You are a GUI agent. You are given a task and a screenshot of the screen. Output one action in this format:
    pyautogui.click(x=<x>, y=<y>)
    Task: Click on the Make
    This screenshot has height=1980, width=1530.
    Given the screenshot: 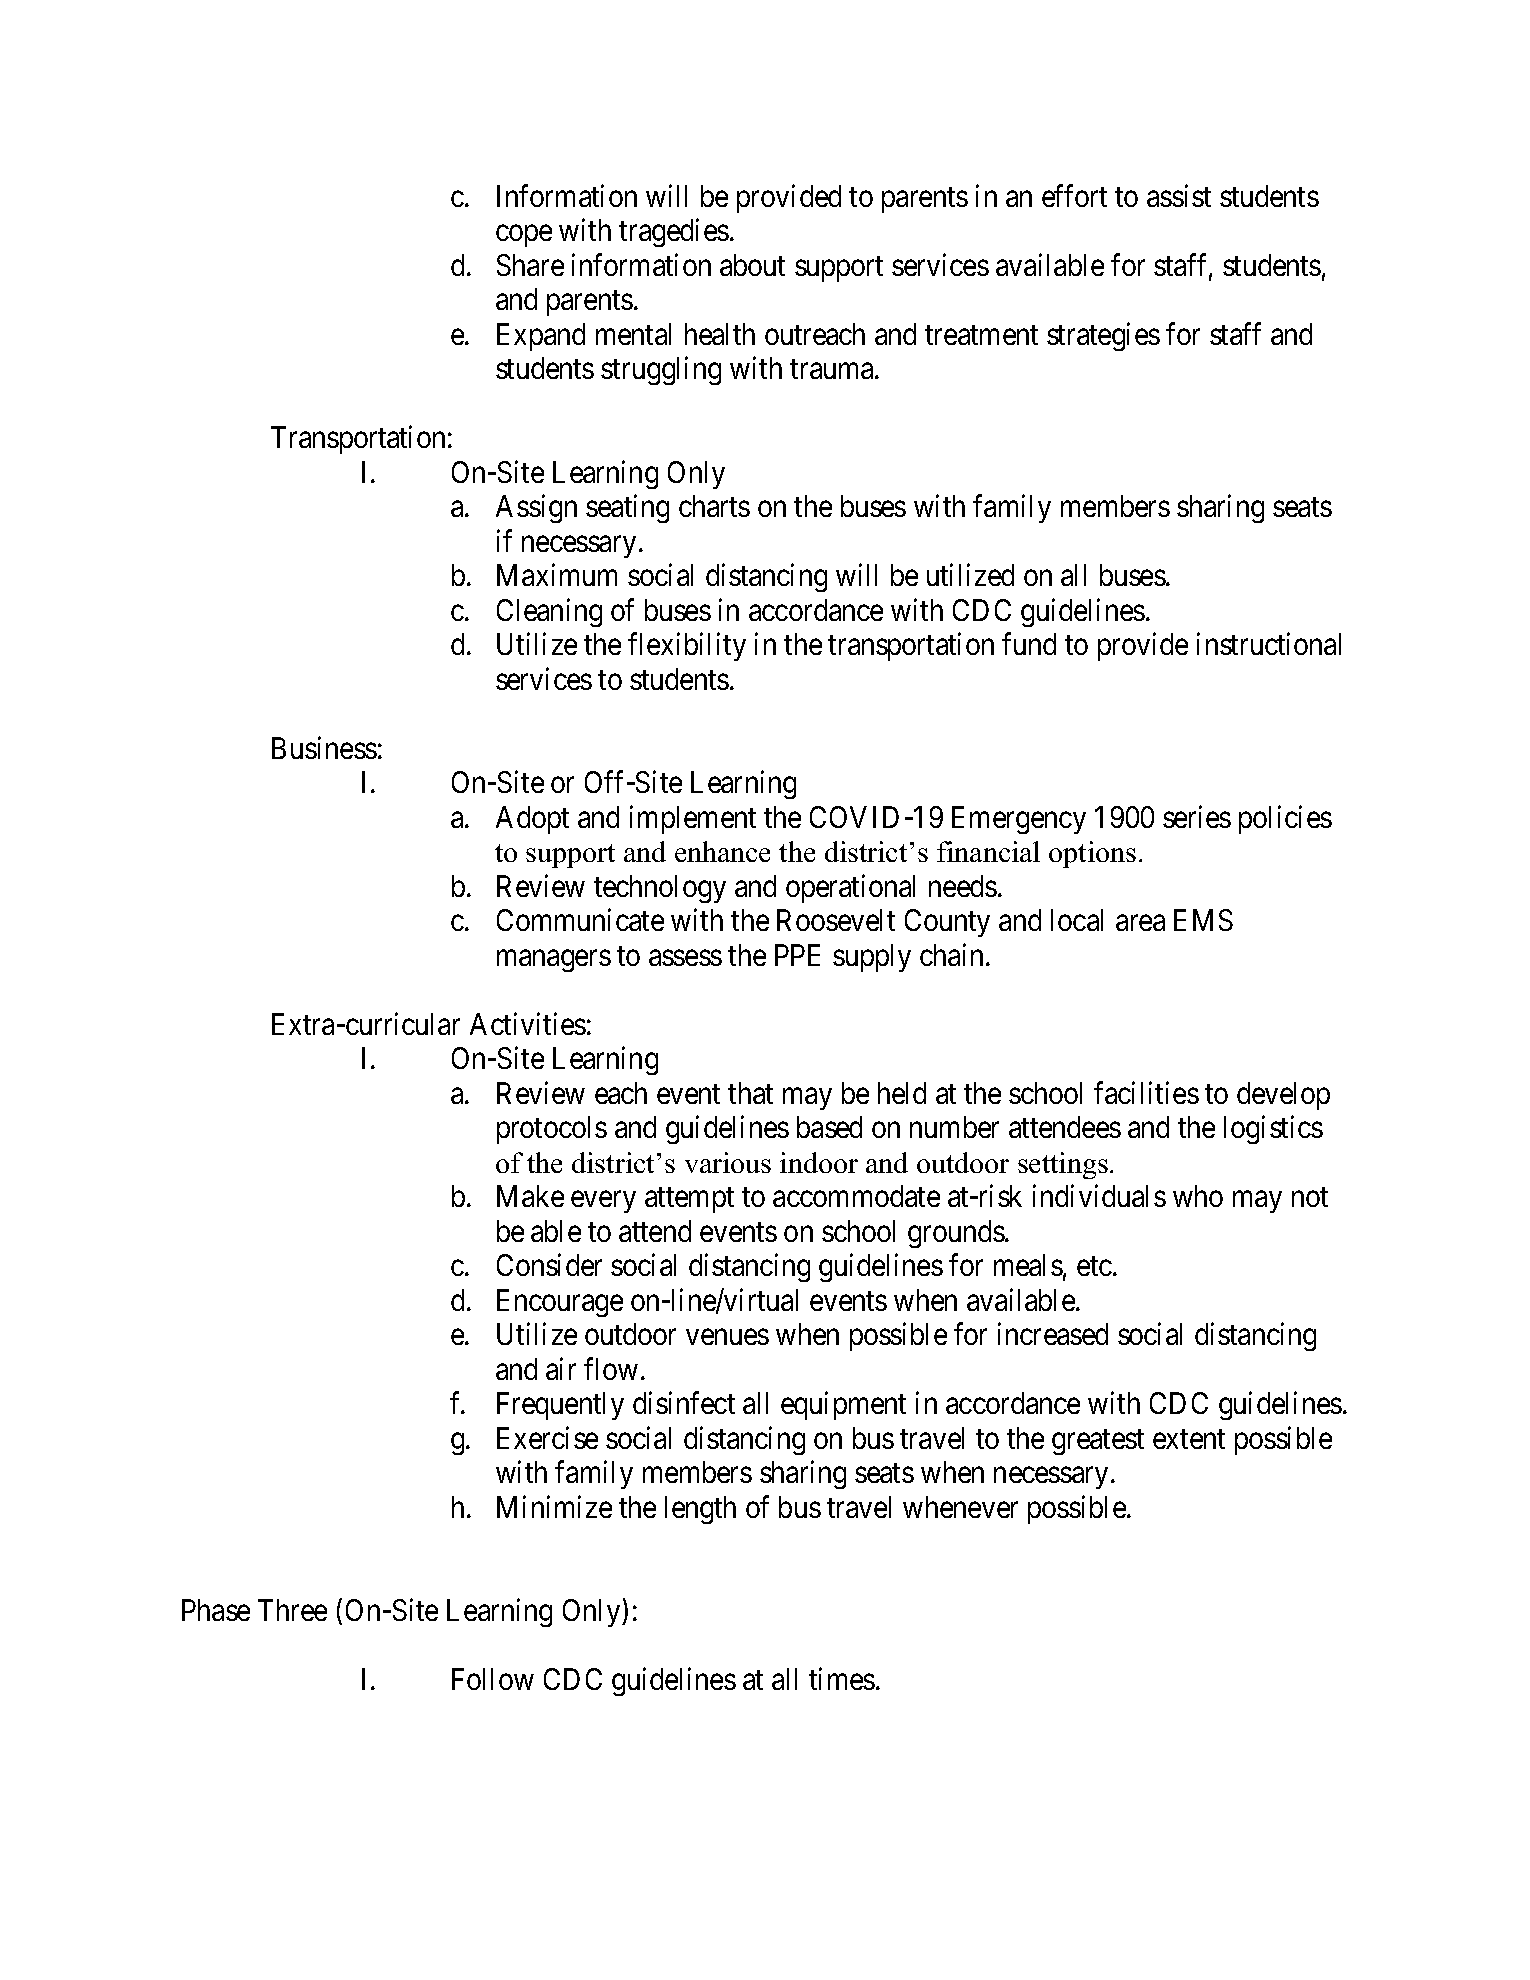 What is the action you would take?
    pyautogui.click(x=530, y=1196)
